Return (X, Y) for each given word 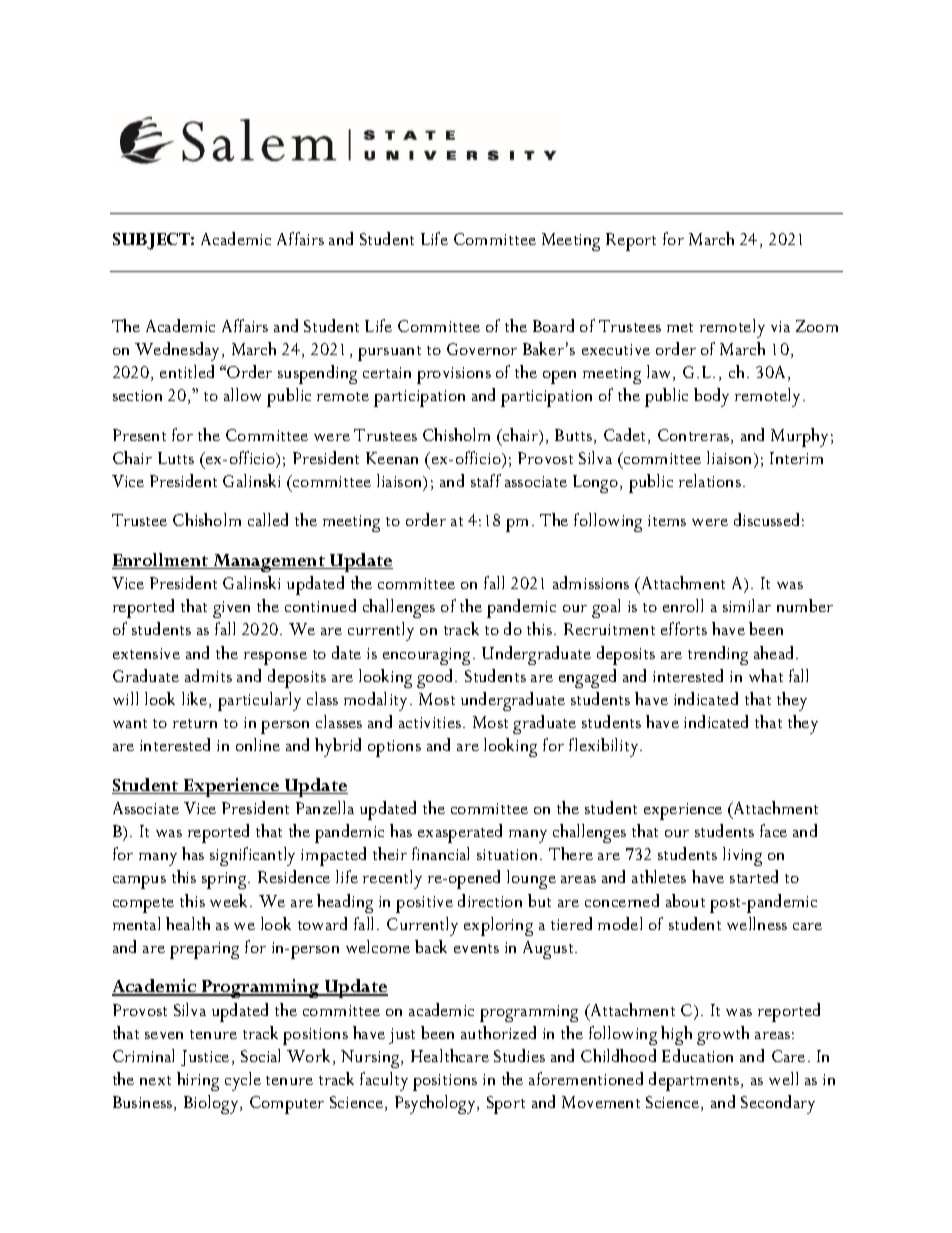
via (780, 326)
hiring (198, 1081)
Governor (482, 349)
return (195, 723)
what (766, 675)
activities (431, 722)
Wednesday (179, 351)
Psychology (436, 1104)
